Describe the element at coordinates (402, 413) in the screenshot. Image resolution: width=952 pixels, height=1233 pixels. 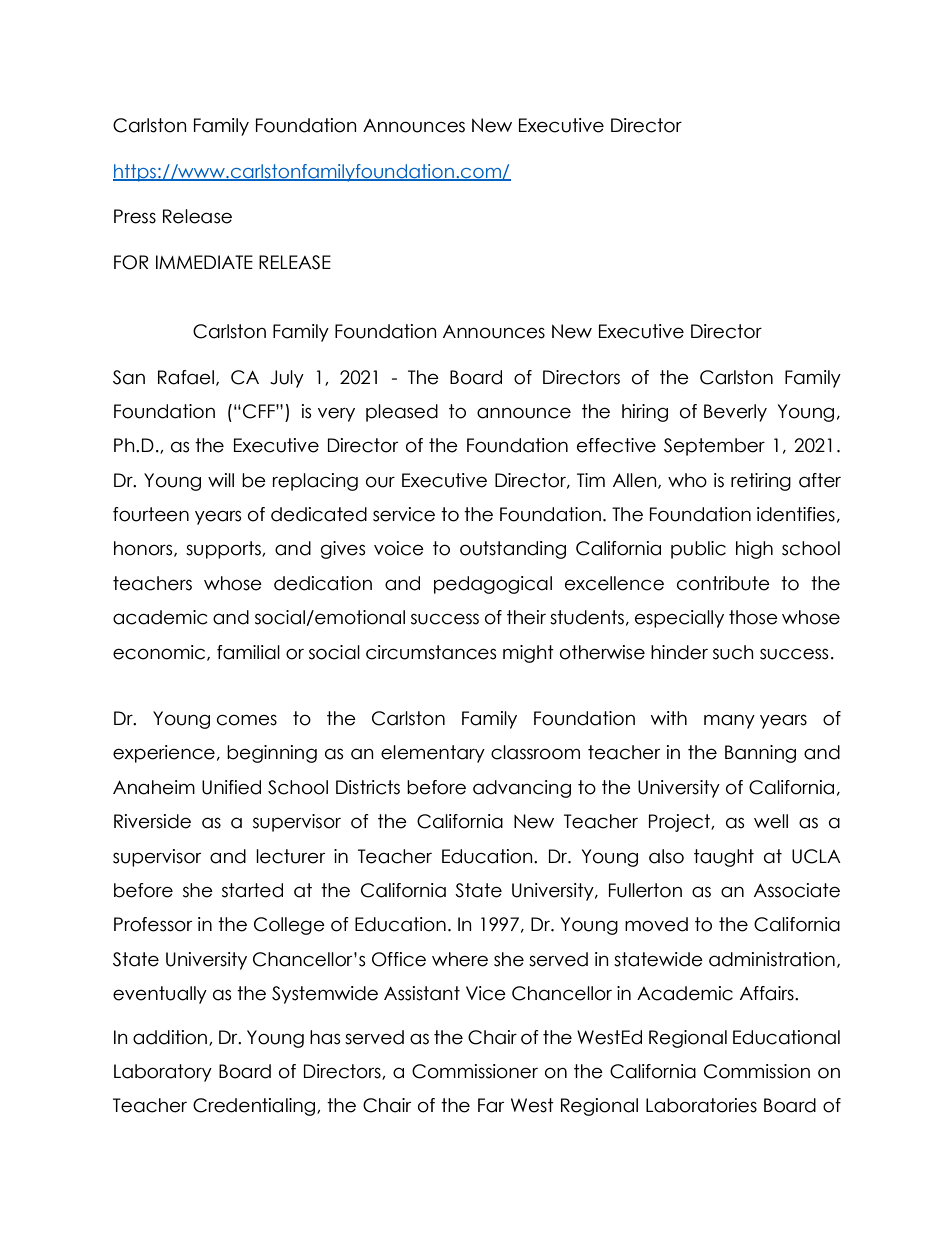
I see `pleased` at that location.
